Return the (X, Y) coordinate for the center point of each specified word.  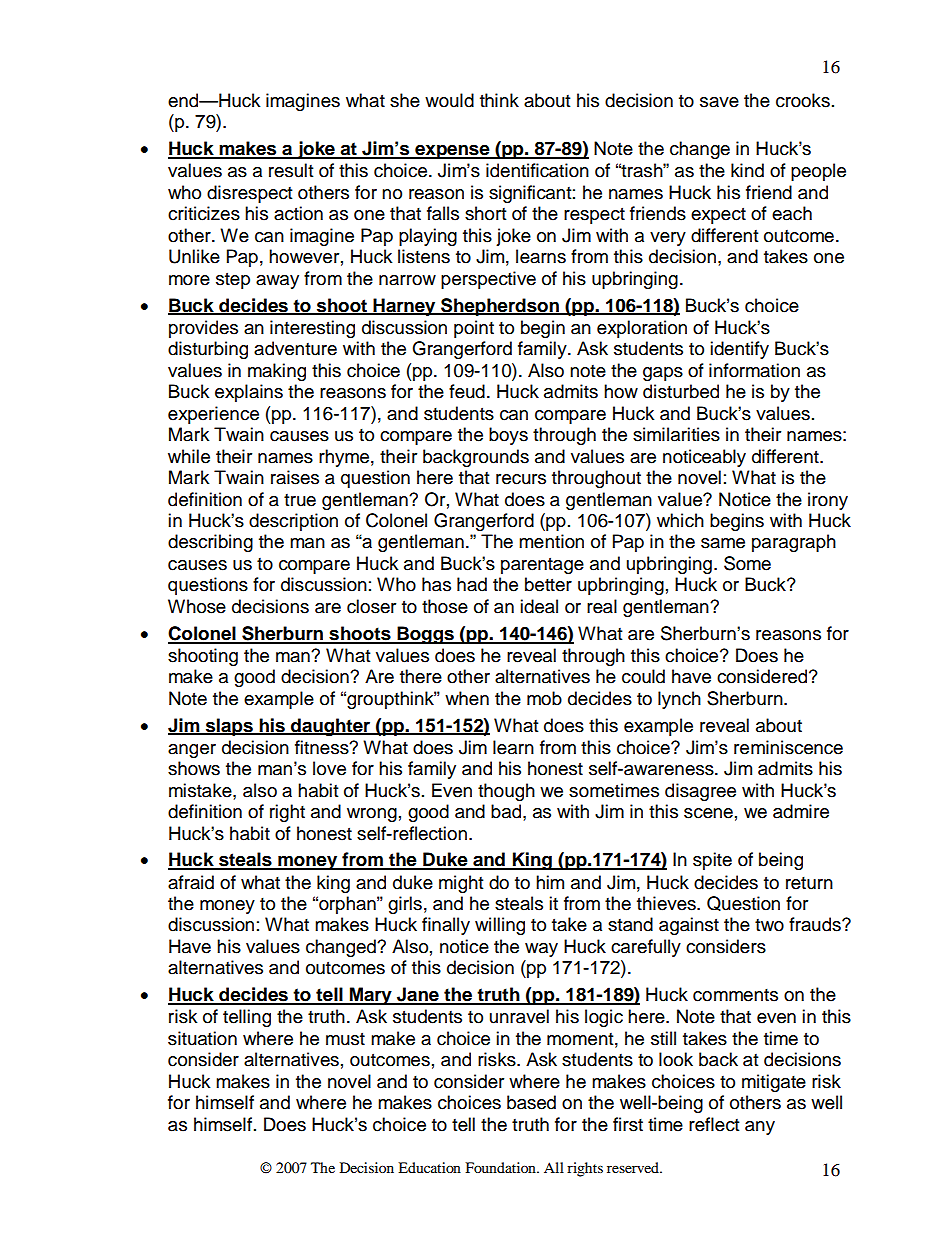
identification (537, 170)
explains (249, 393)
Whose (197, 606)
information (754, 370)
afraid (191, 882)
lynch (679, 700)
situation (202, 1038)
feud (467, 391)
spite (712, 861)
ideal (539, 606)
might (461, 884)
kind (747, 170)
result (291, 170)
